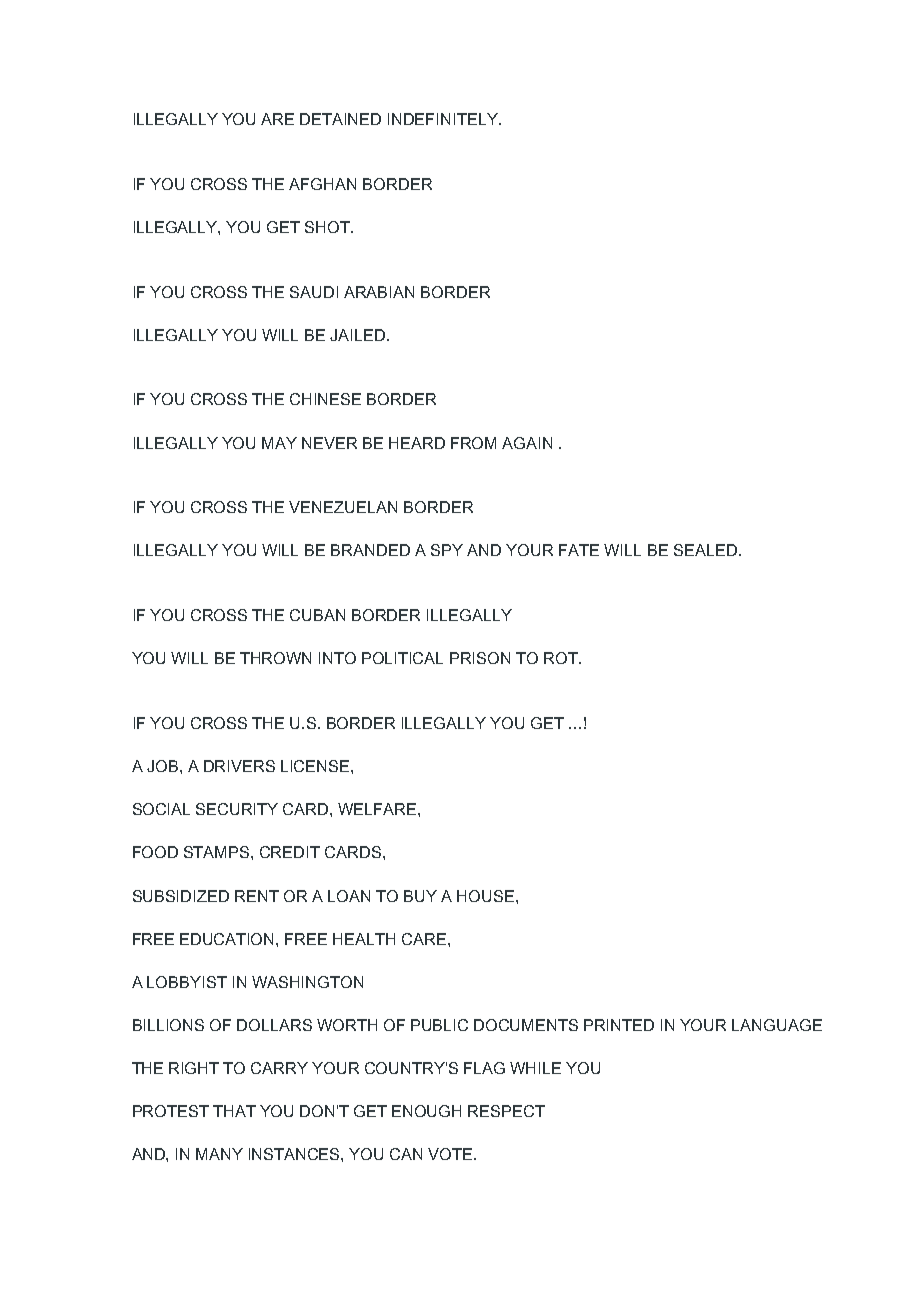  What do you see at coordinates (279, 443) in the screenshot?
I see `MAY` at bounding box center [279, 443].
